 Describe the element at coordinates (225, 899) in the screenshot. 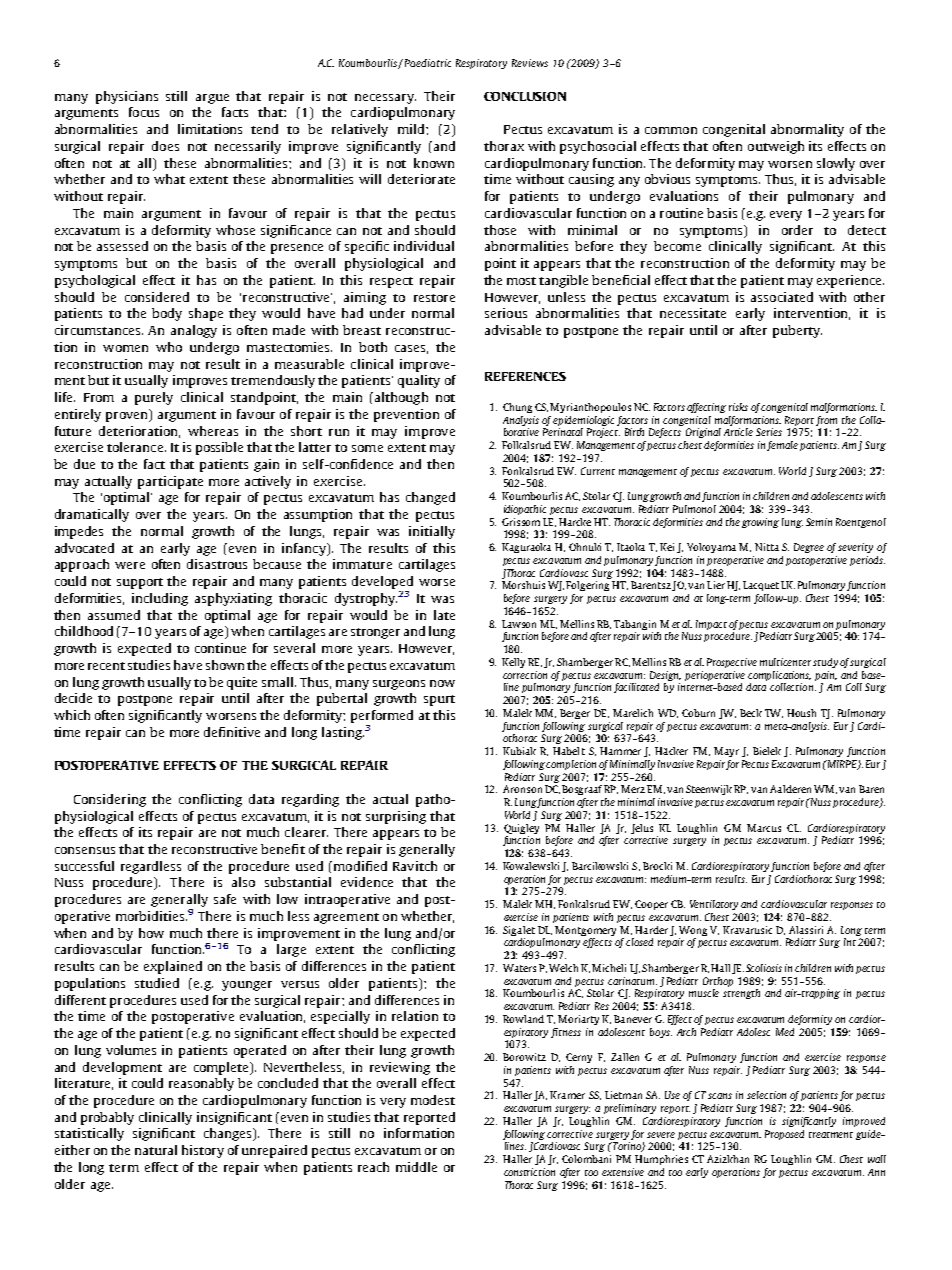

I see `safe` at that location.
